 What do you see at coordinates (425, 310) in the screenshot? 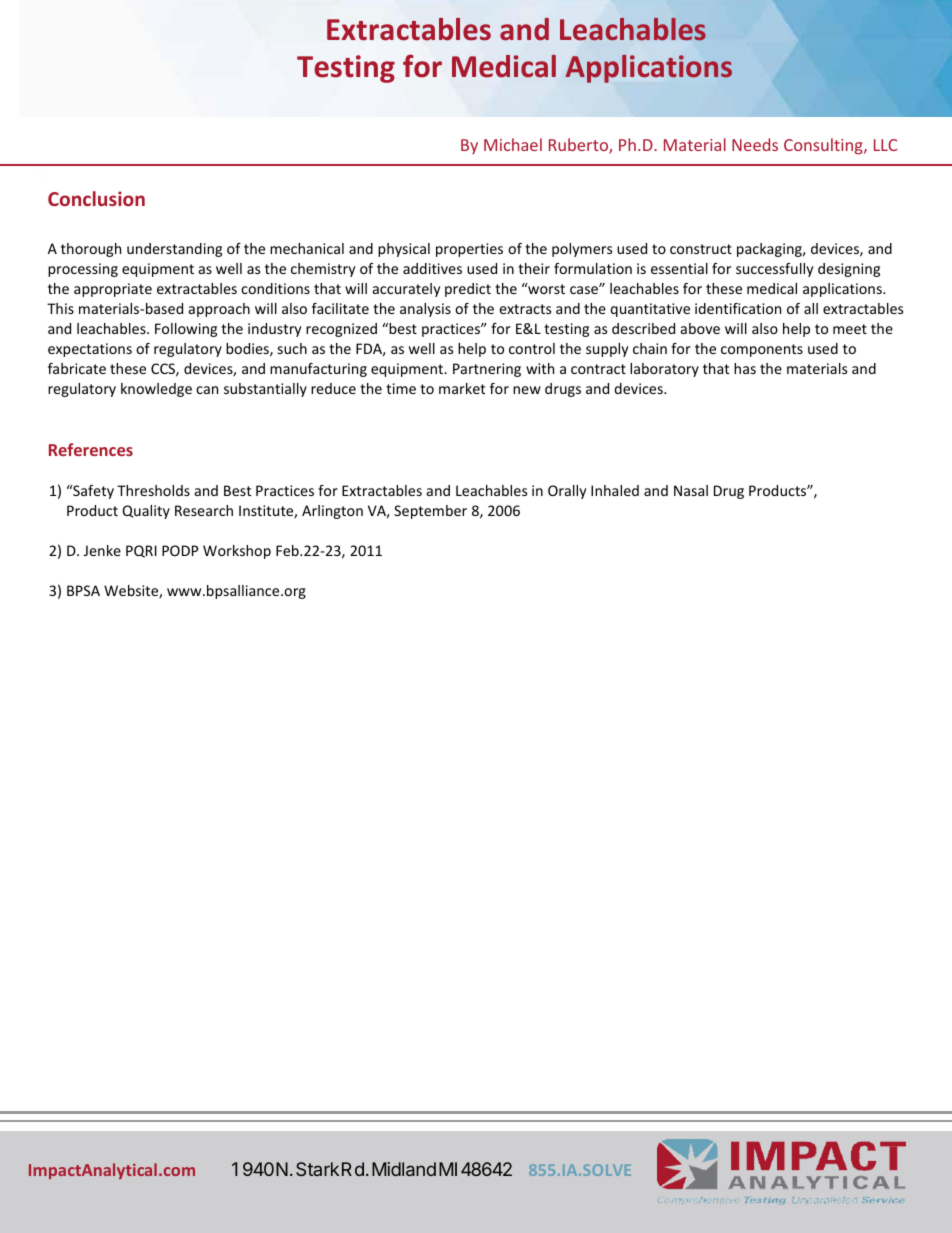
I see `analysis` at bounding box center [425, 310].
